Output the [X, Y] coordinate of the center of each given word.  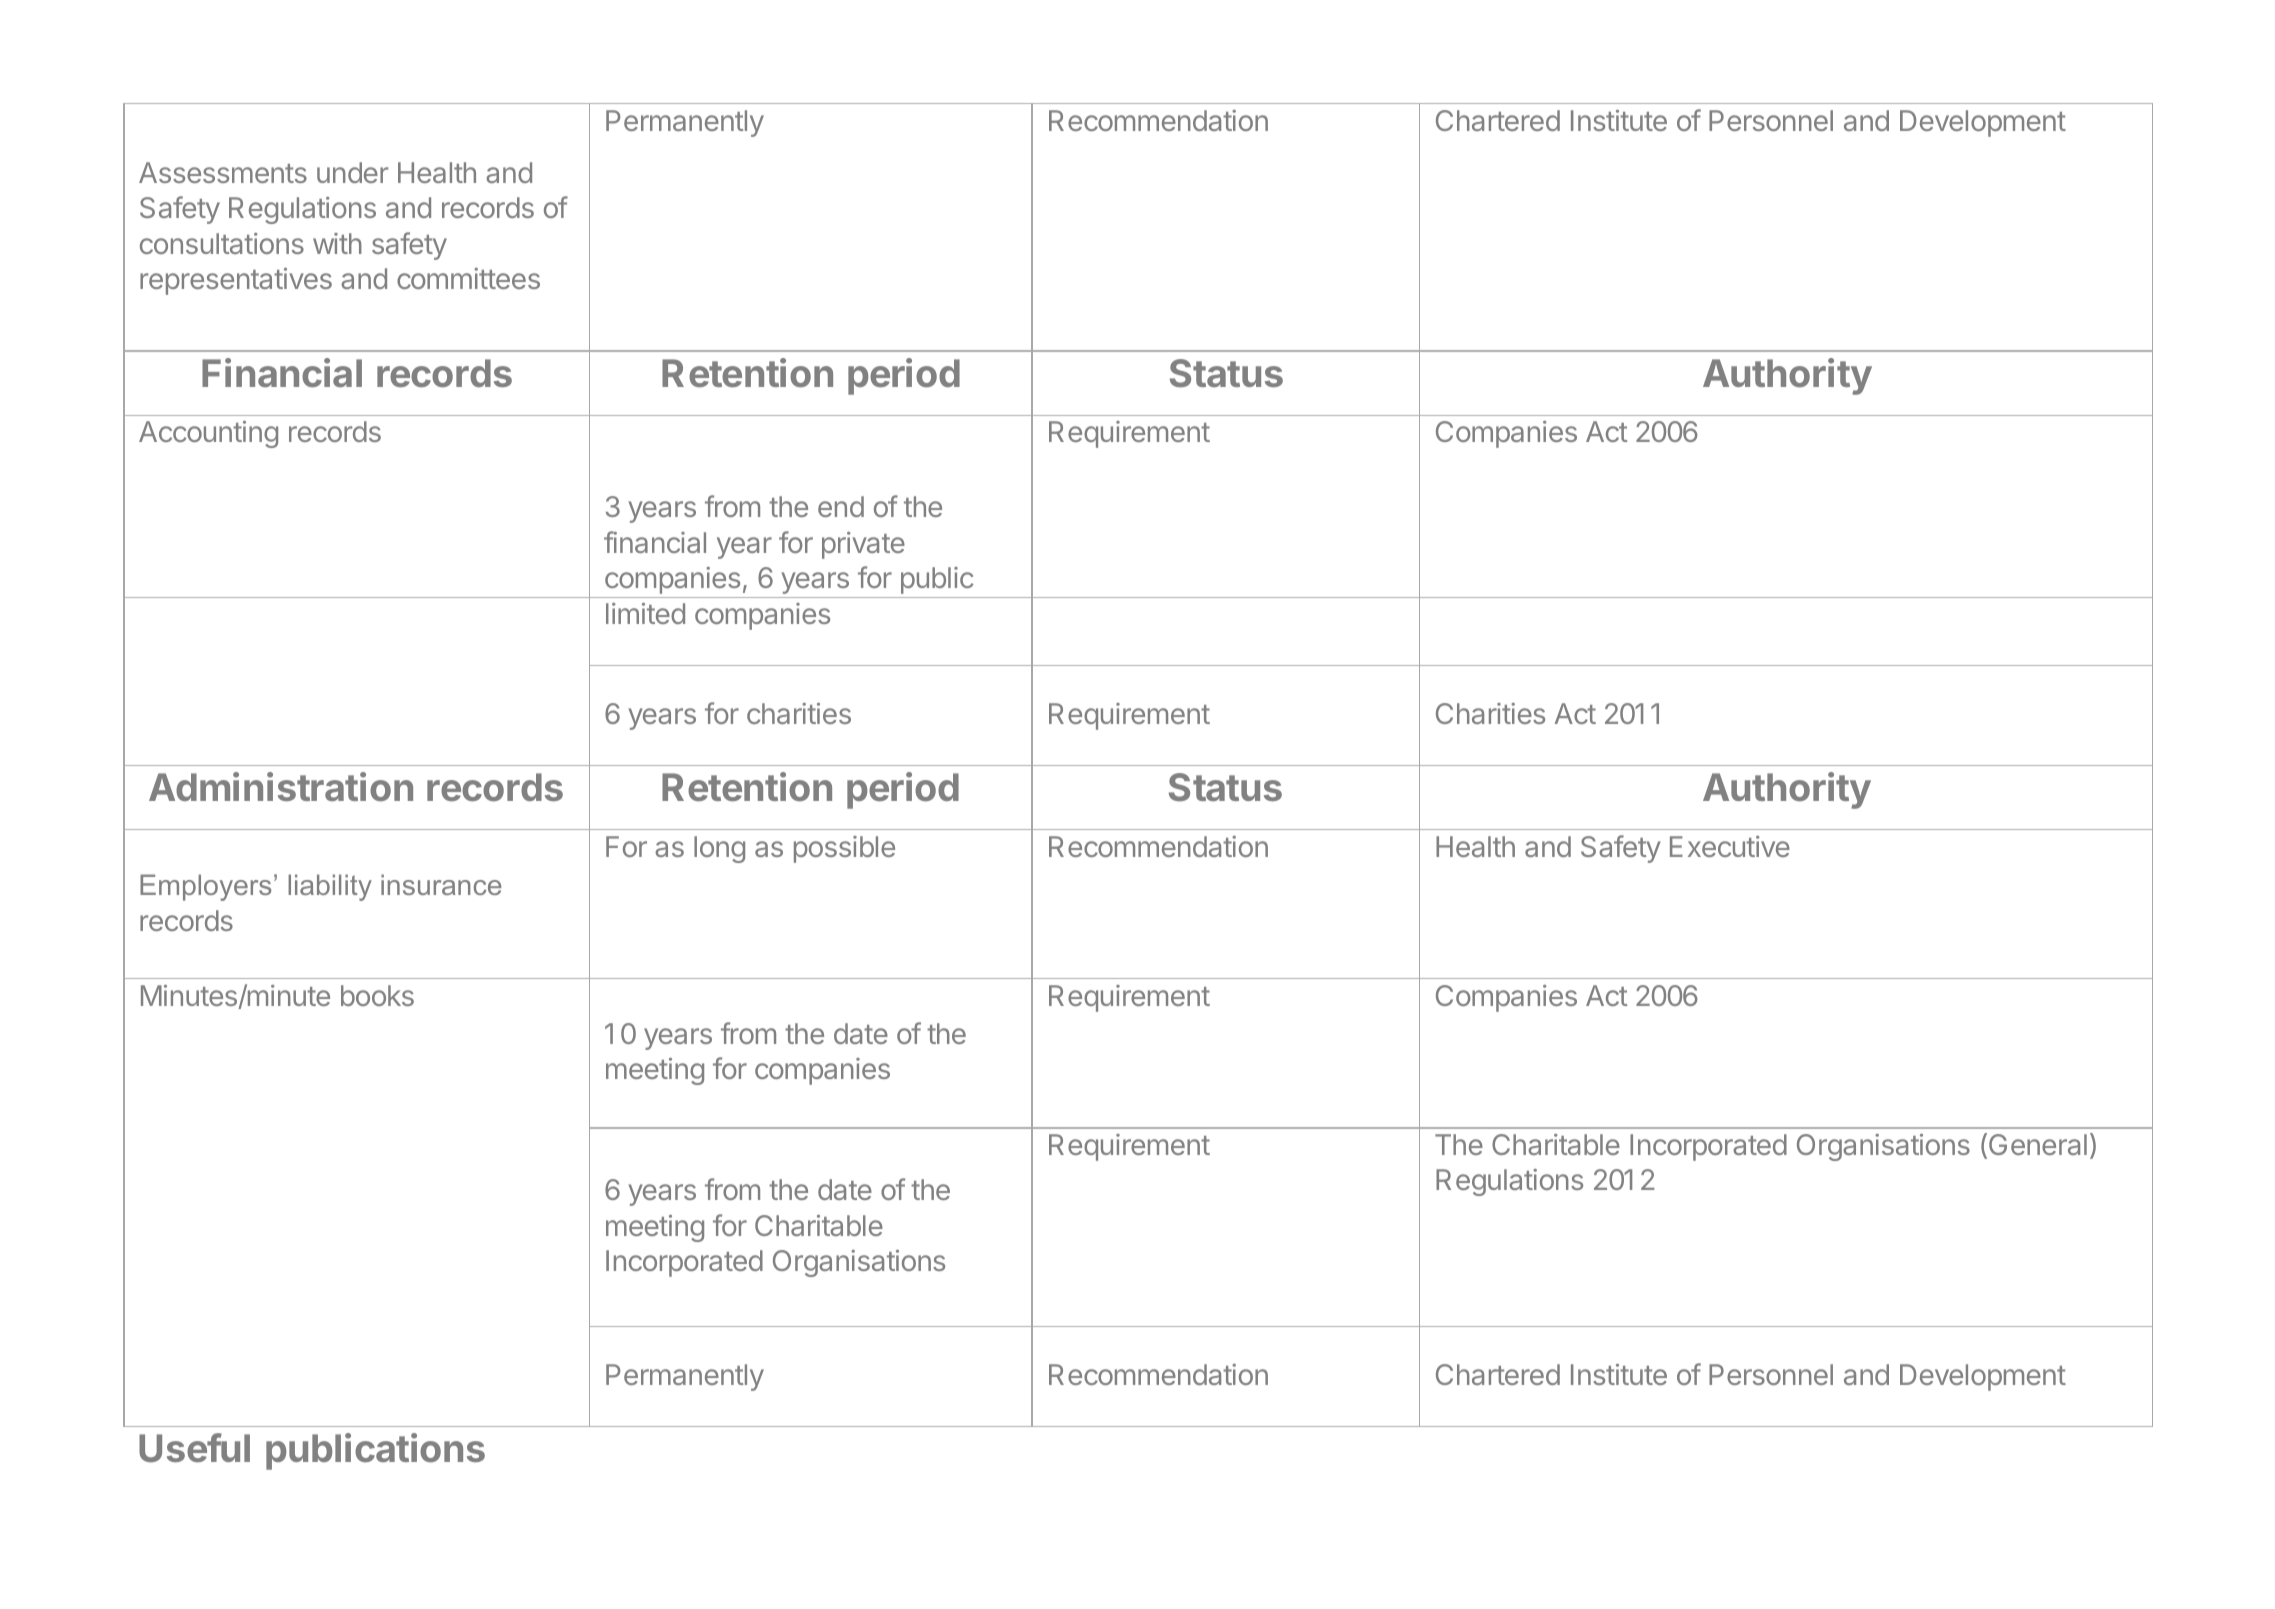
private [863, 545]
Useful [194, 1447]
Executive [1730, 846]
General [2038, 1144]
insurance [441, 884]
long [719, 849]
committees [468, 278]
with [337, 243]
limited [645, 613]
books [377, 995]
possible [844, 849]
